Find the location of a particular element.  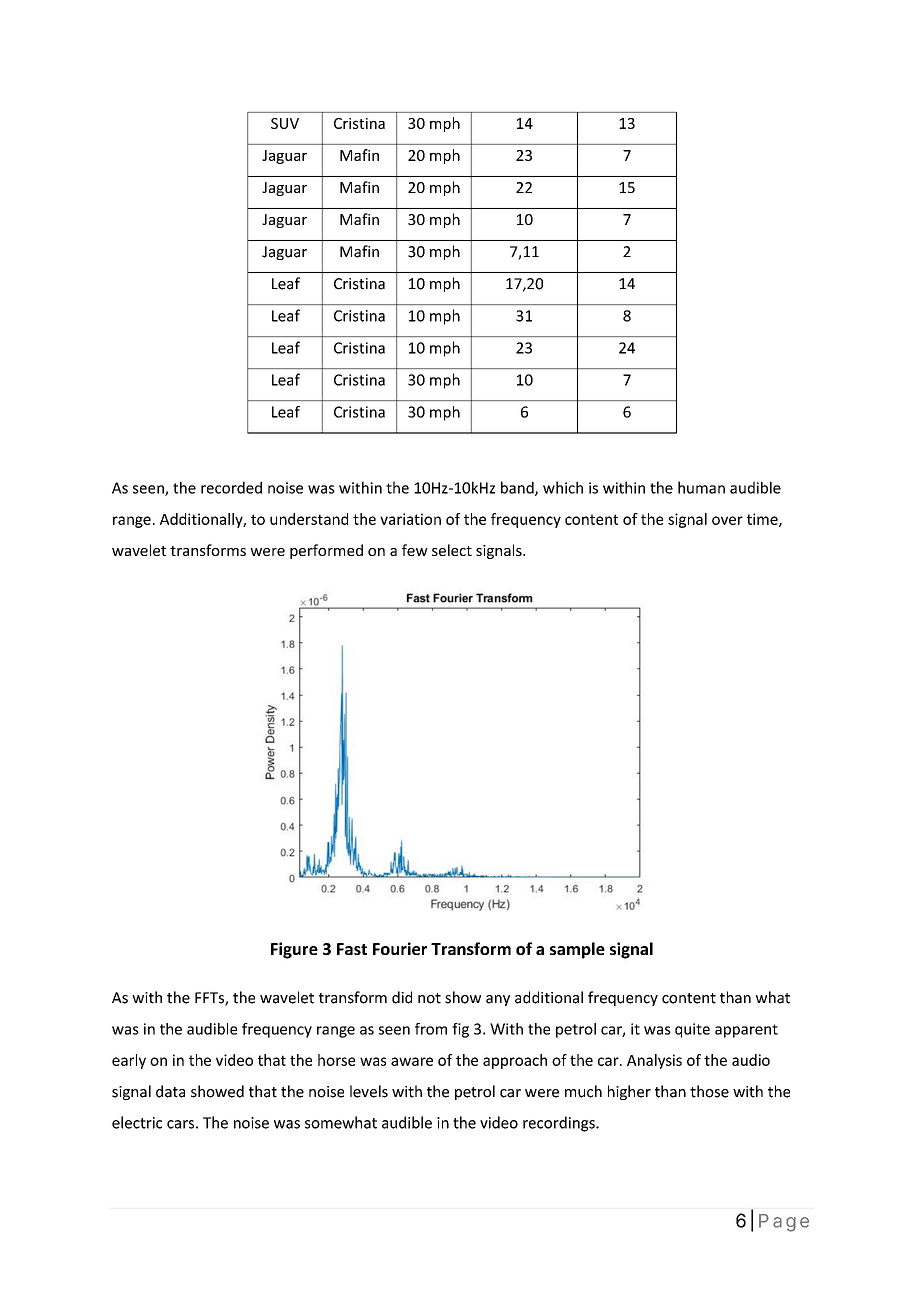

over is located at coordinates (727, 520).
